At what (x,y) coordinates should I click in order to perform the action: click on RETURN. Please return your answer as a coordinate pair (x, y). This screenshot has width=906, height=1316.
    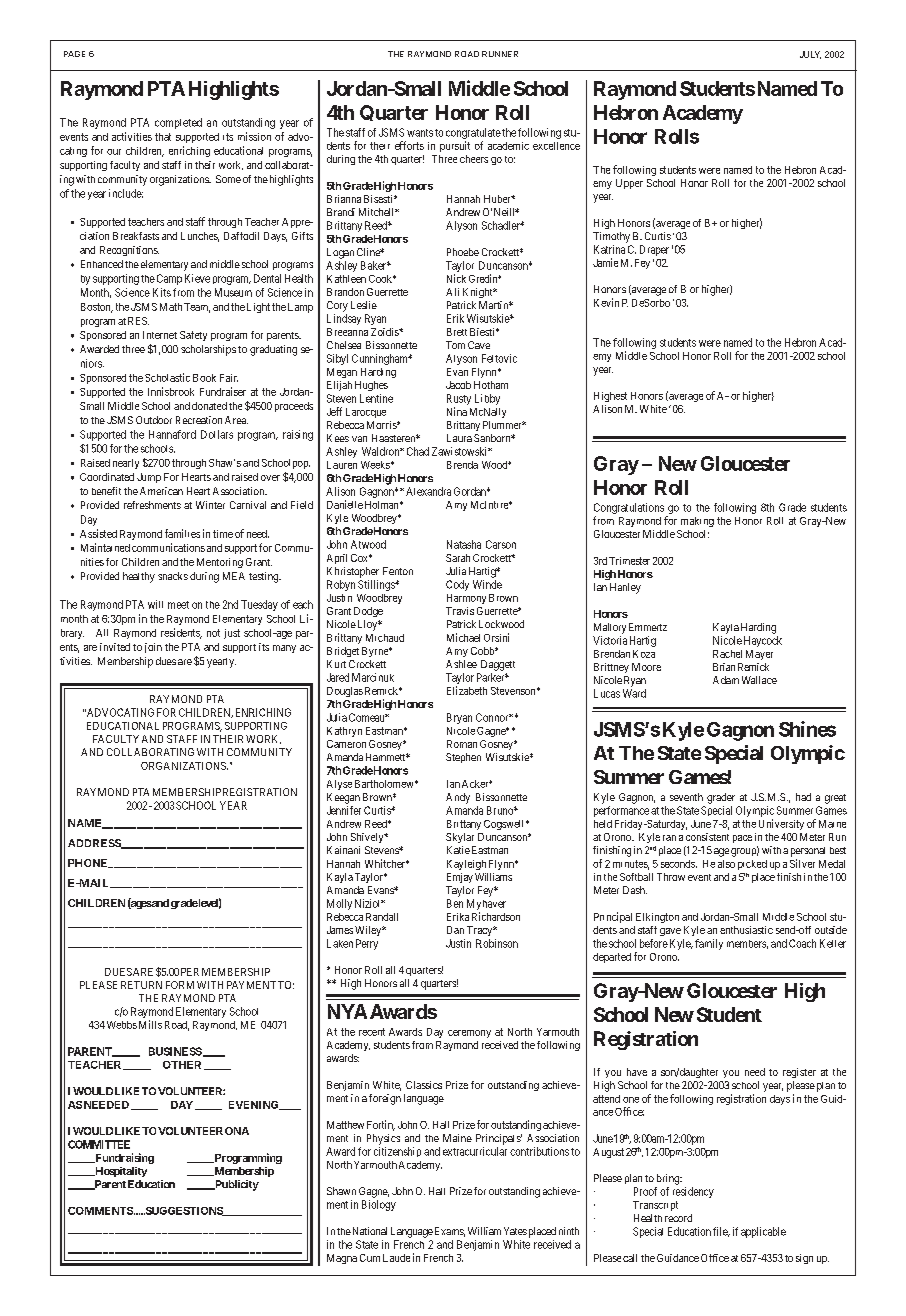
    Looking at the image, I should click on (141, 985).
